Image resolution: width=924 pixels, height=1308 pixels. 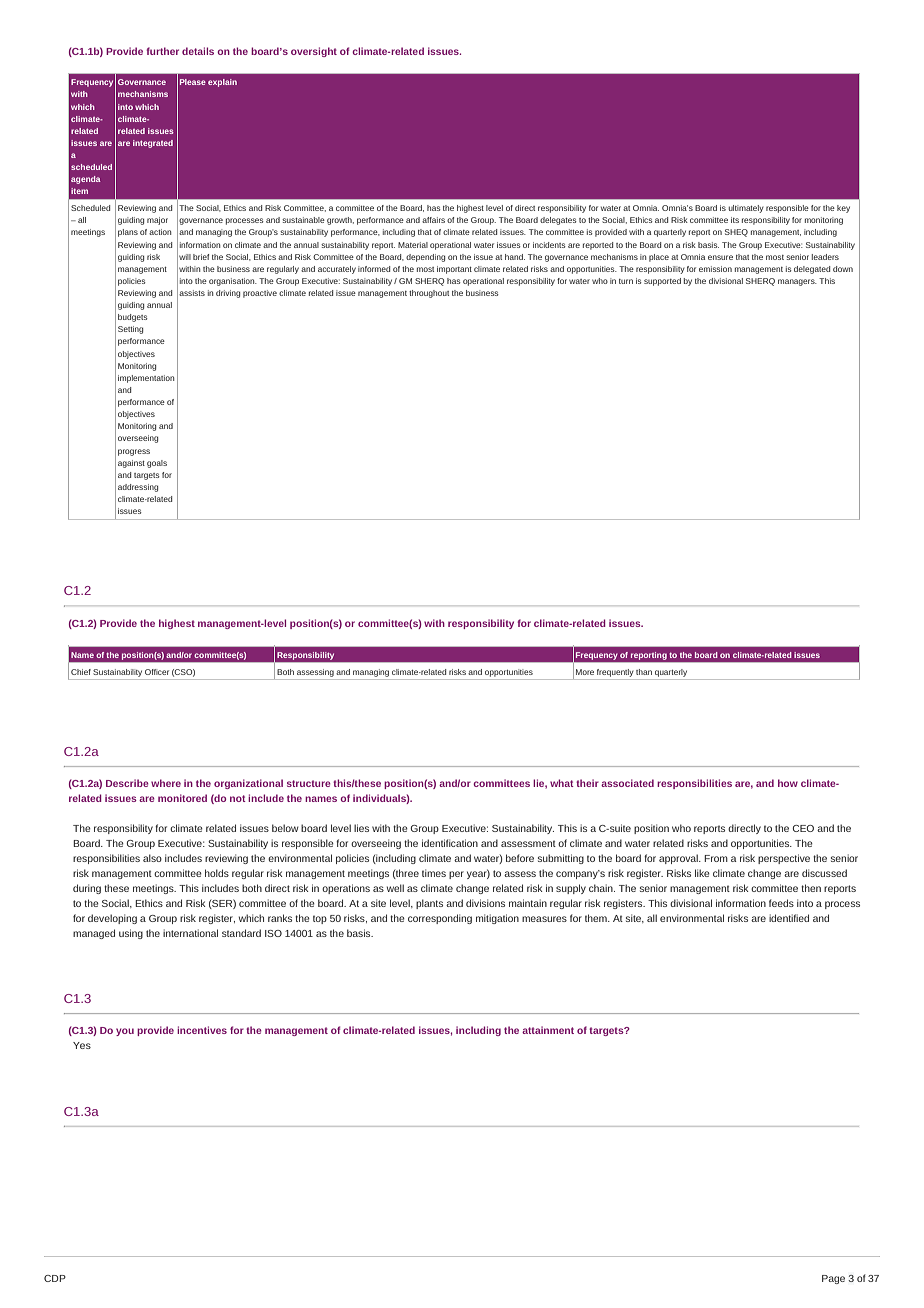 I want to click on goals, so click(x=157, y=464).
